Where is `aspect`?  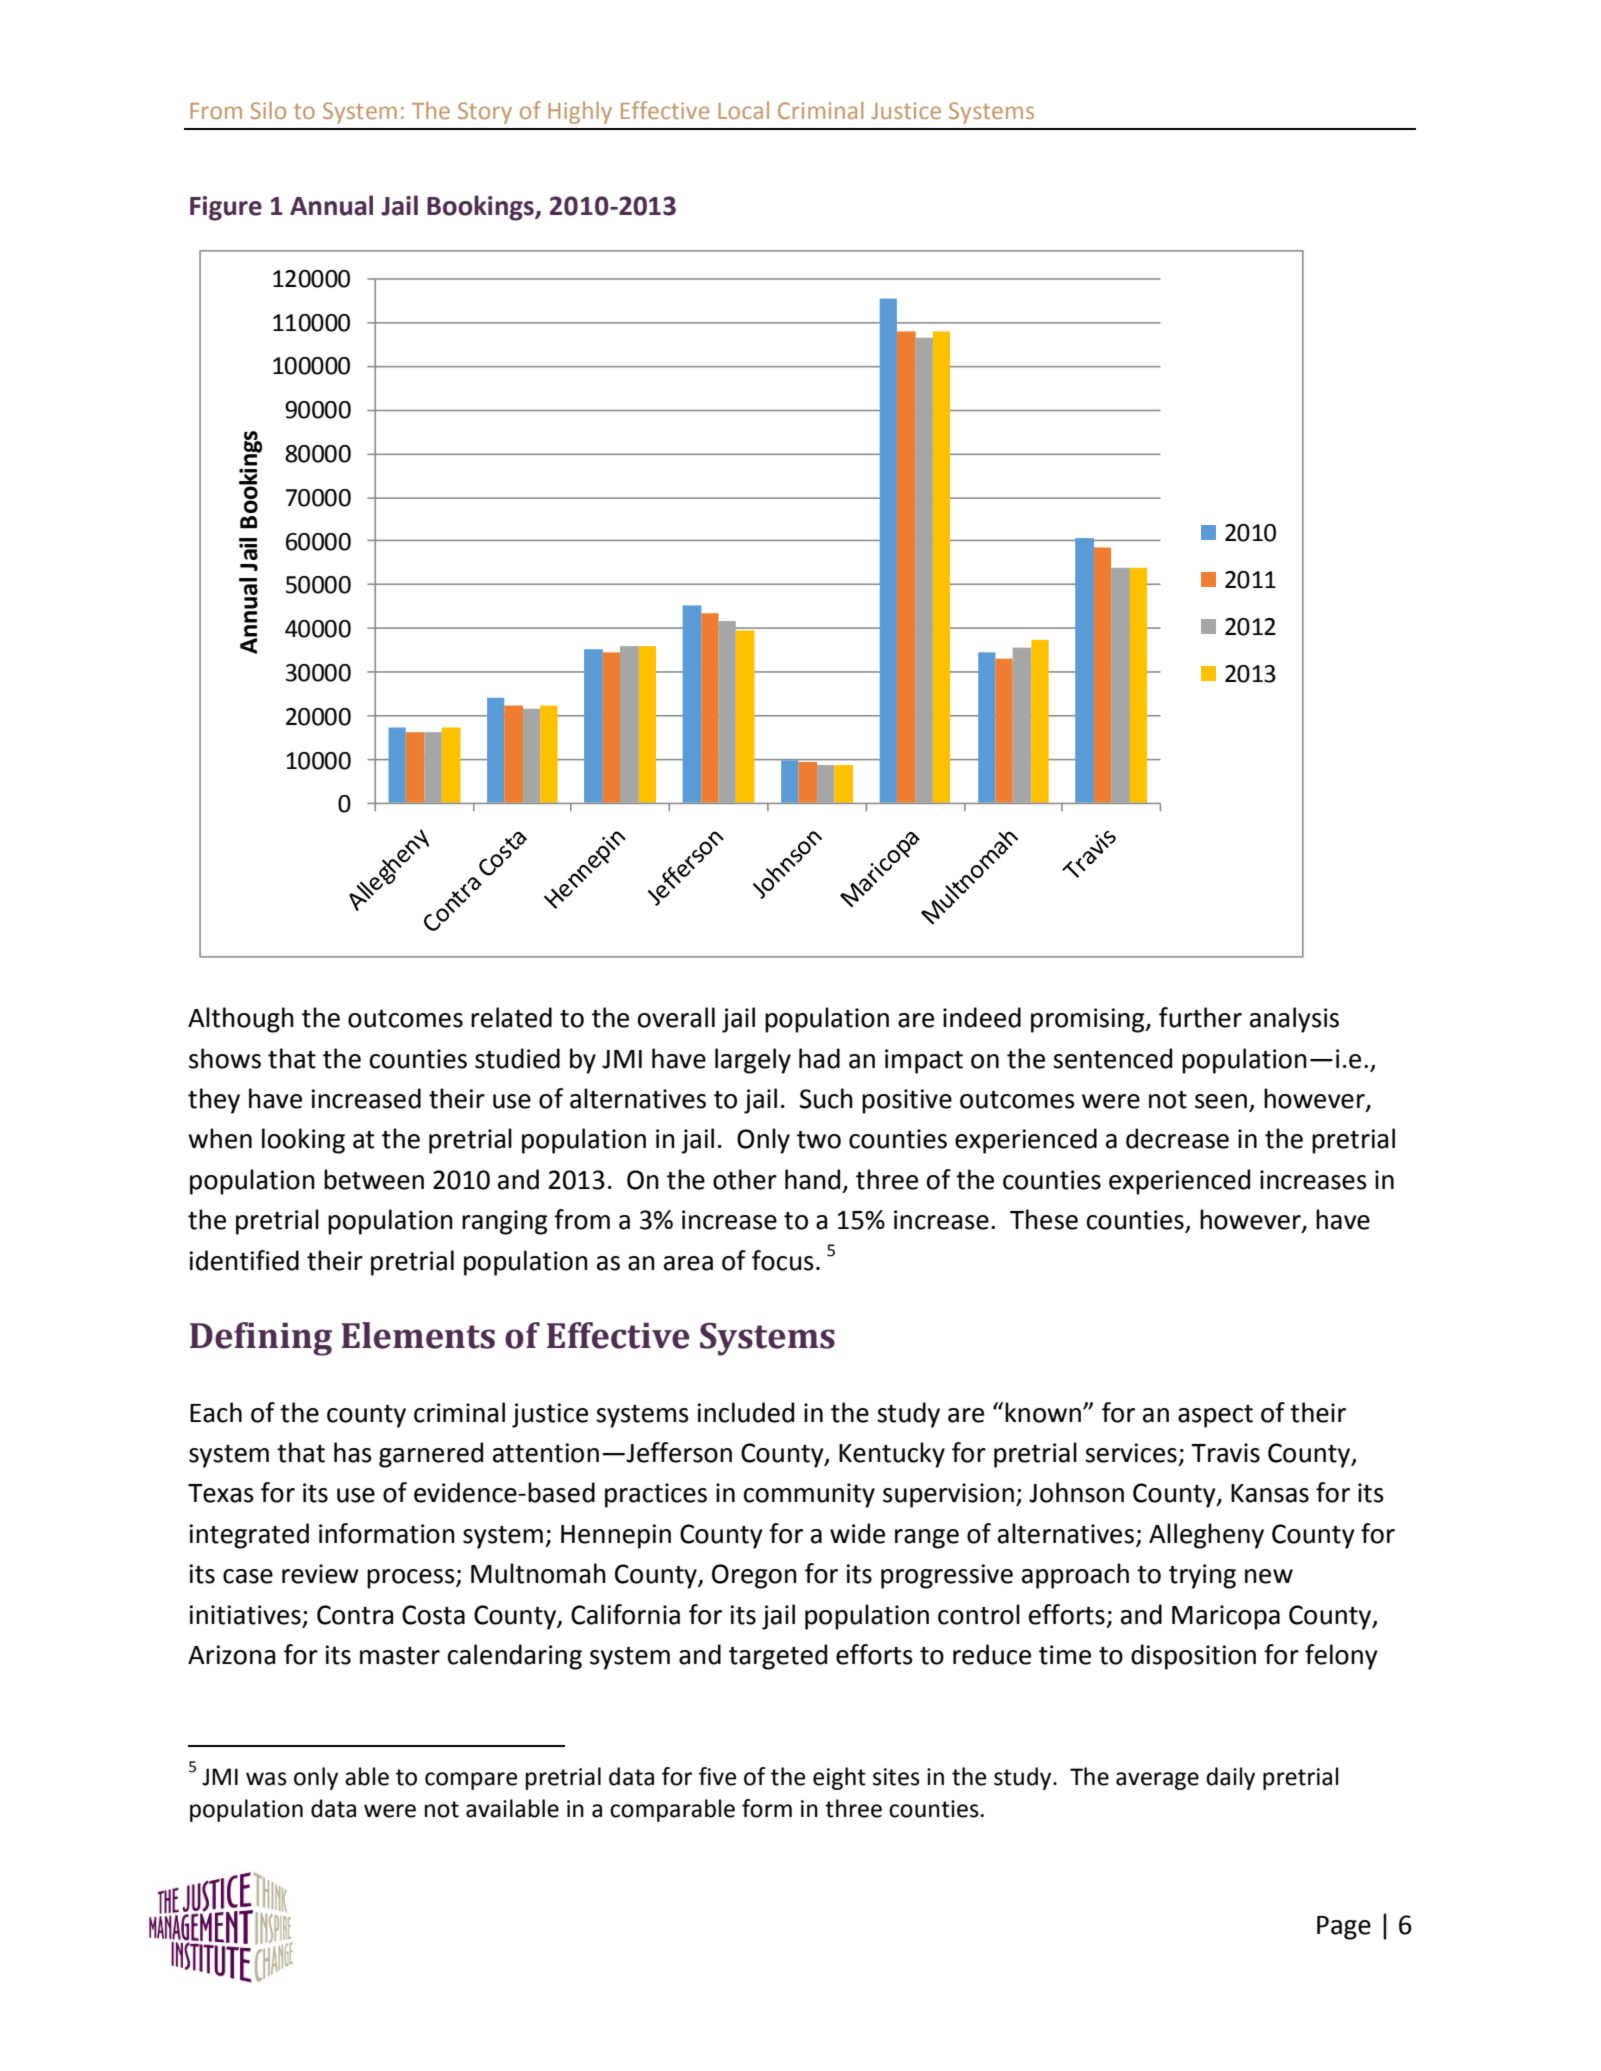 aspect is located at coordinates (1215, 1416).
